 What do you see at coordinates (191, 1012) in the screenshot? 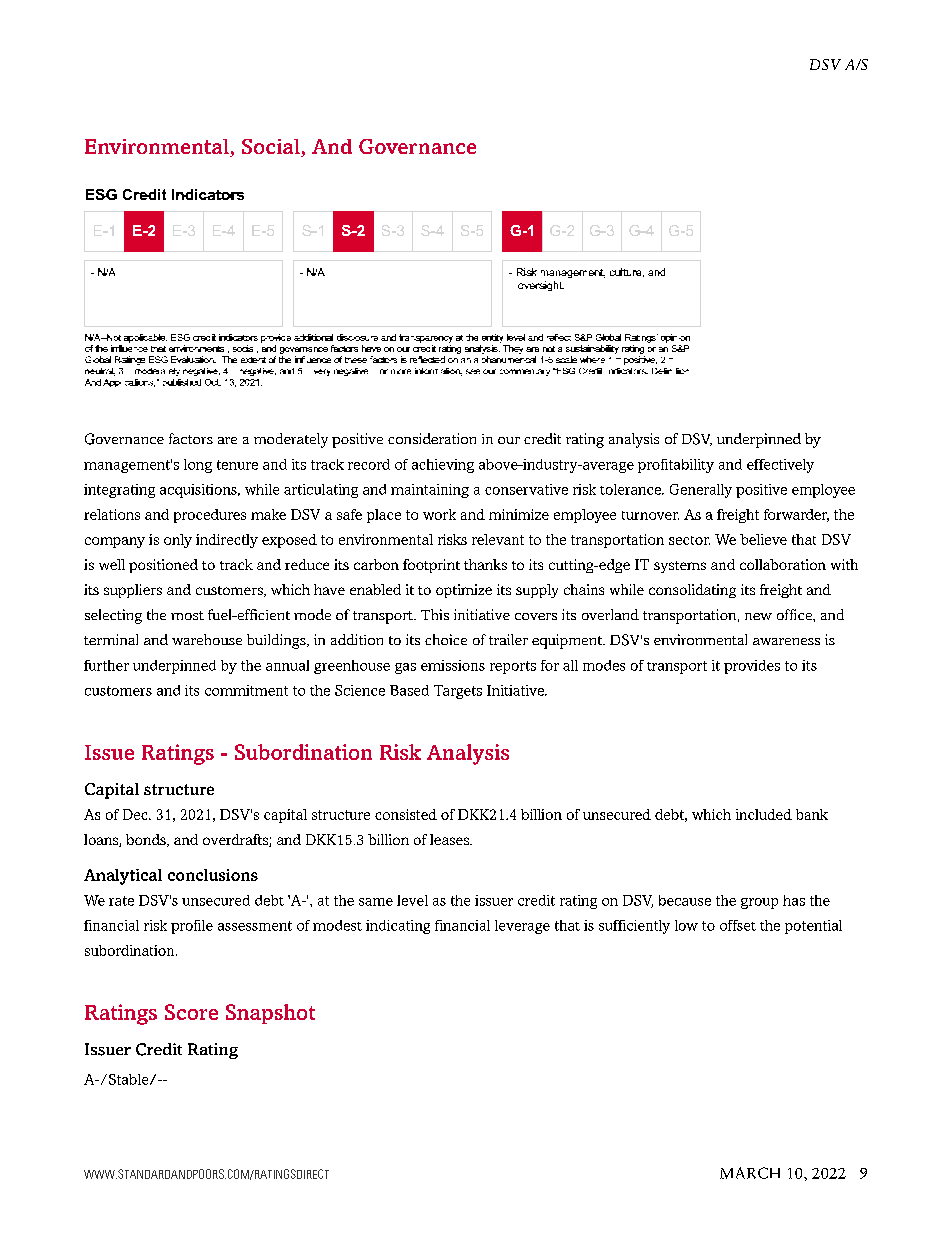
I see `Score` at bounding box center [191, 1012].
